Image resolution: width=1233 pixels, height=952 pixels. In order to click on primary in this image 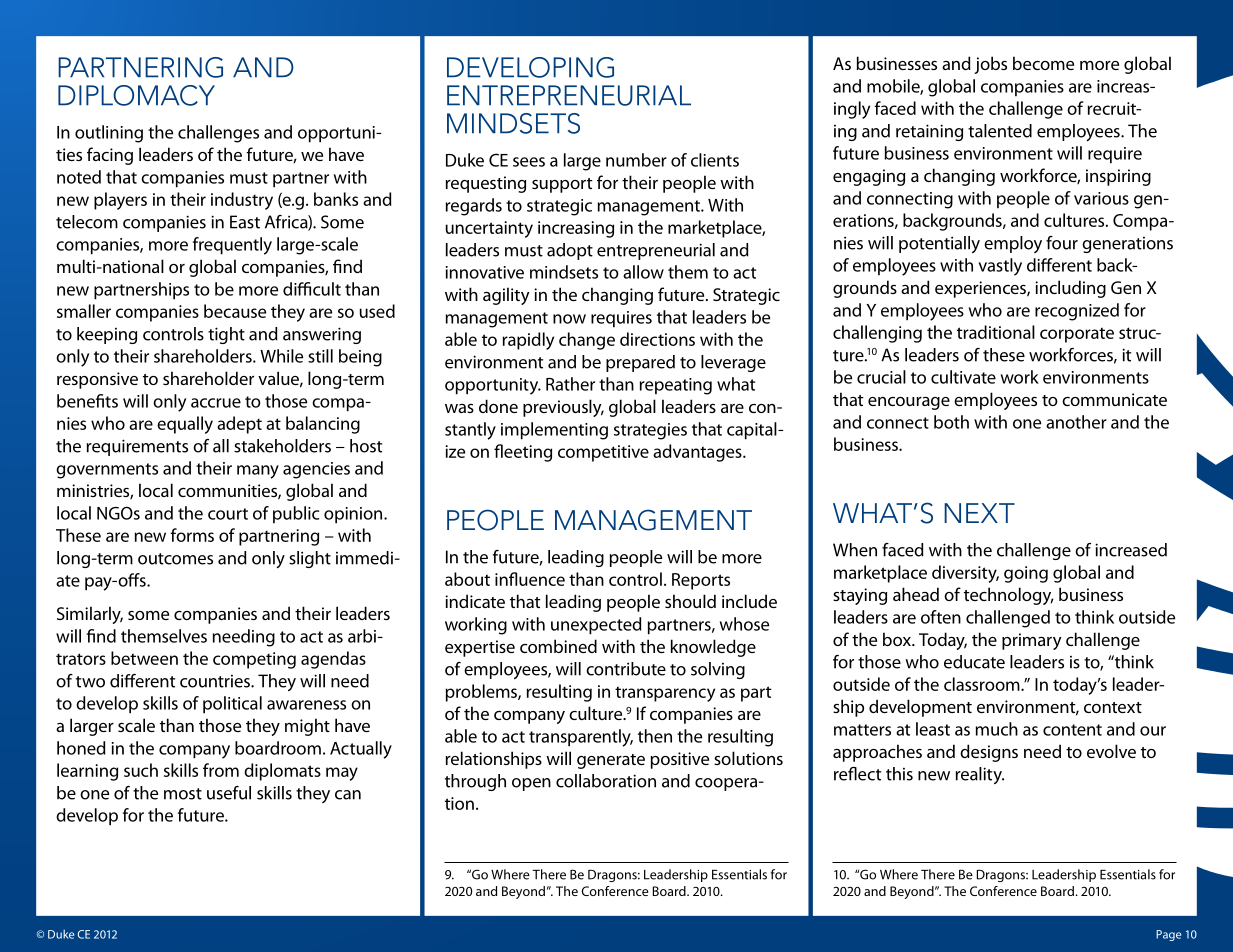, I will do `click(1032, 641)`.
